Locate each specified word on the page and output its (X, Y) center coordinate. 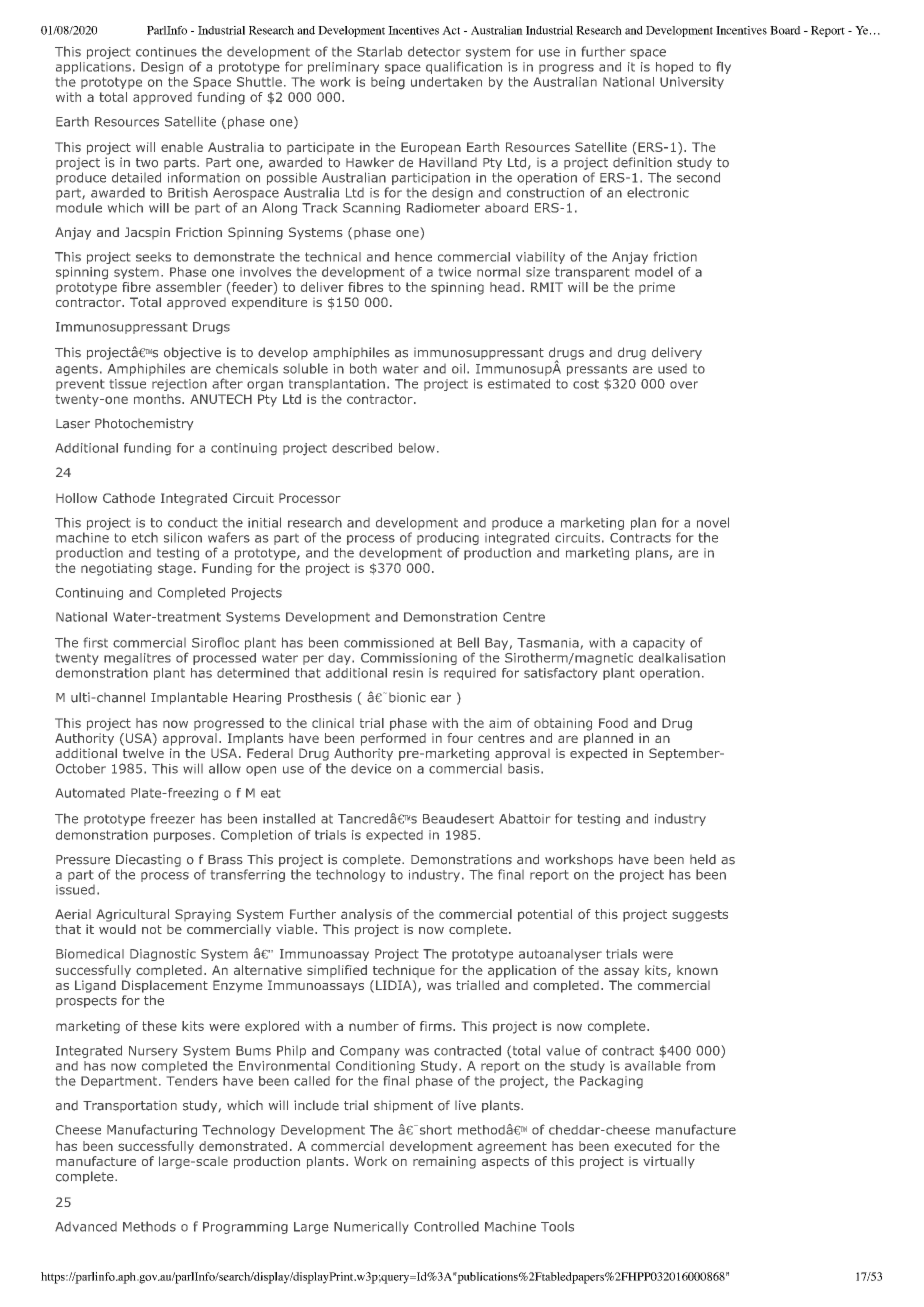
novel (713, 522)
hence (413, 257)
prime (657, 288)
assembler (189, 287)
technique (404, 971)
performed (393, 738)
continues (166, 52)
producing (448, 540)
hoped (674, 68)
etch (145, 537)
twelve (143, 753)
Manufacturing (152, 1130)
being (388, 83)
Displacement (165, 986)
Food (613, 723)
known (697, 970)
